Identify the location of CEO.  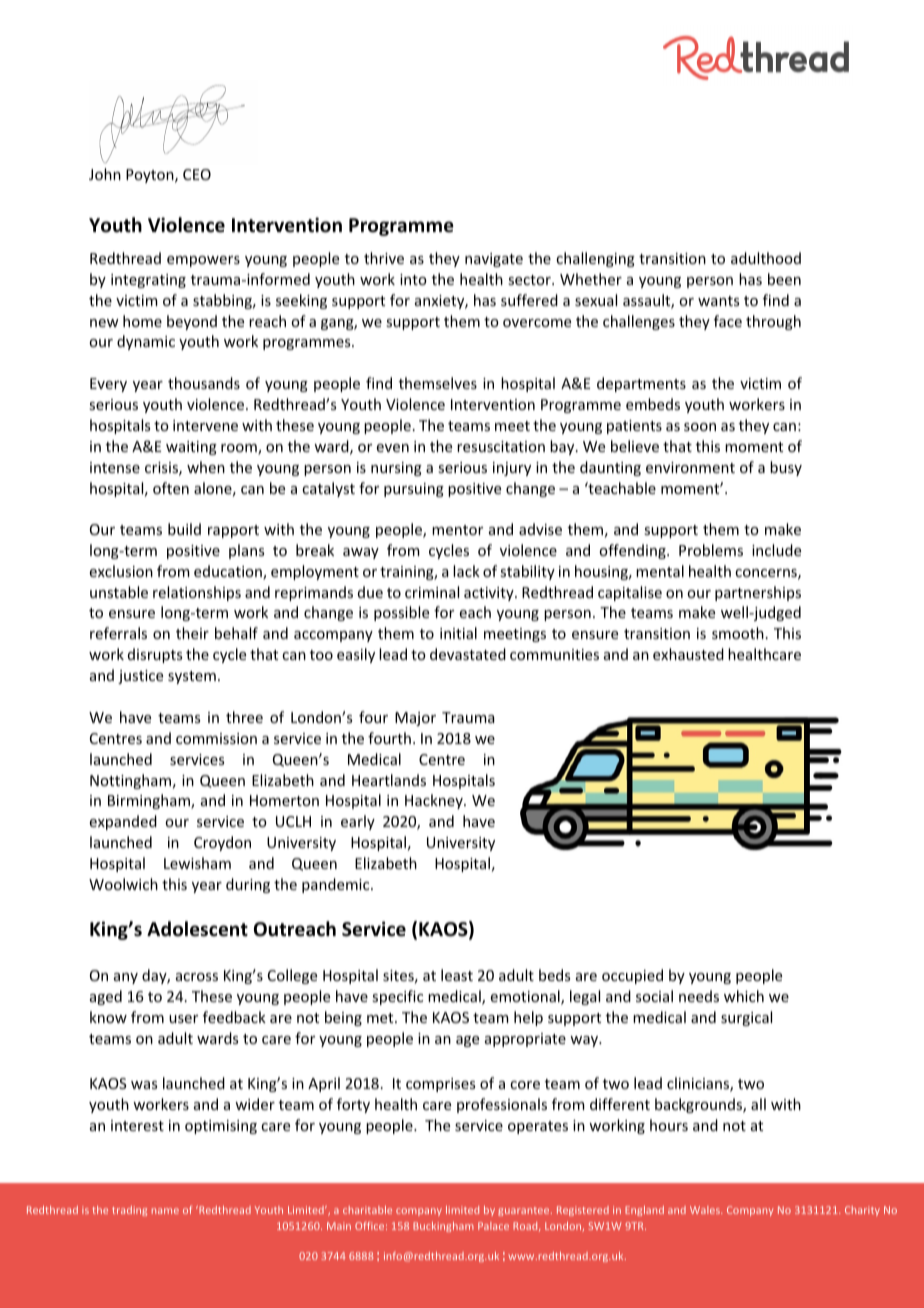
(197, 174).
